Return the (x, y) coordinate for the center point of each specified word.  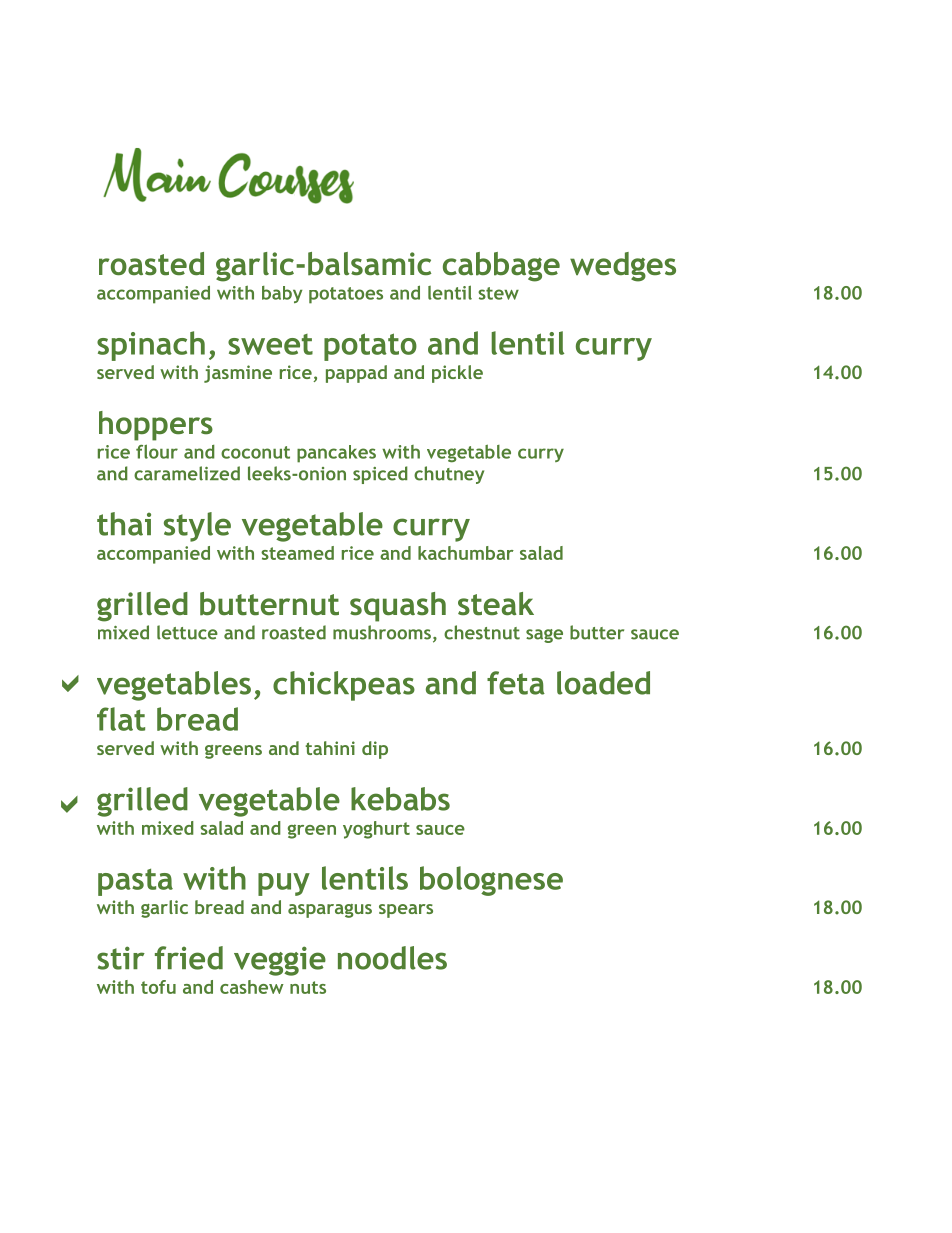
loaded (603, 683)
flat (121, 719)
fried (189, 958)
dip (375, 750)
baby (282, 294)
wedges (623, 267)
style (197, 527)
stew (498, 293)
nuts (308, 987)
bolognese (491, 881)
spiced (380, 475)
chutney (449, 475)
